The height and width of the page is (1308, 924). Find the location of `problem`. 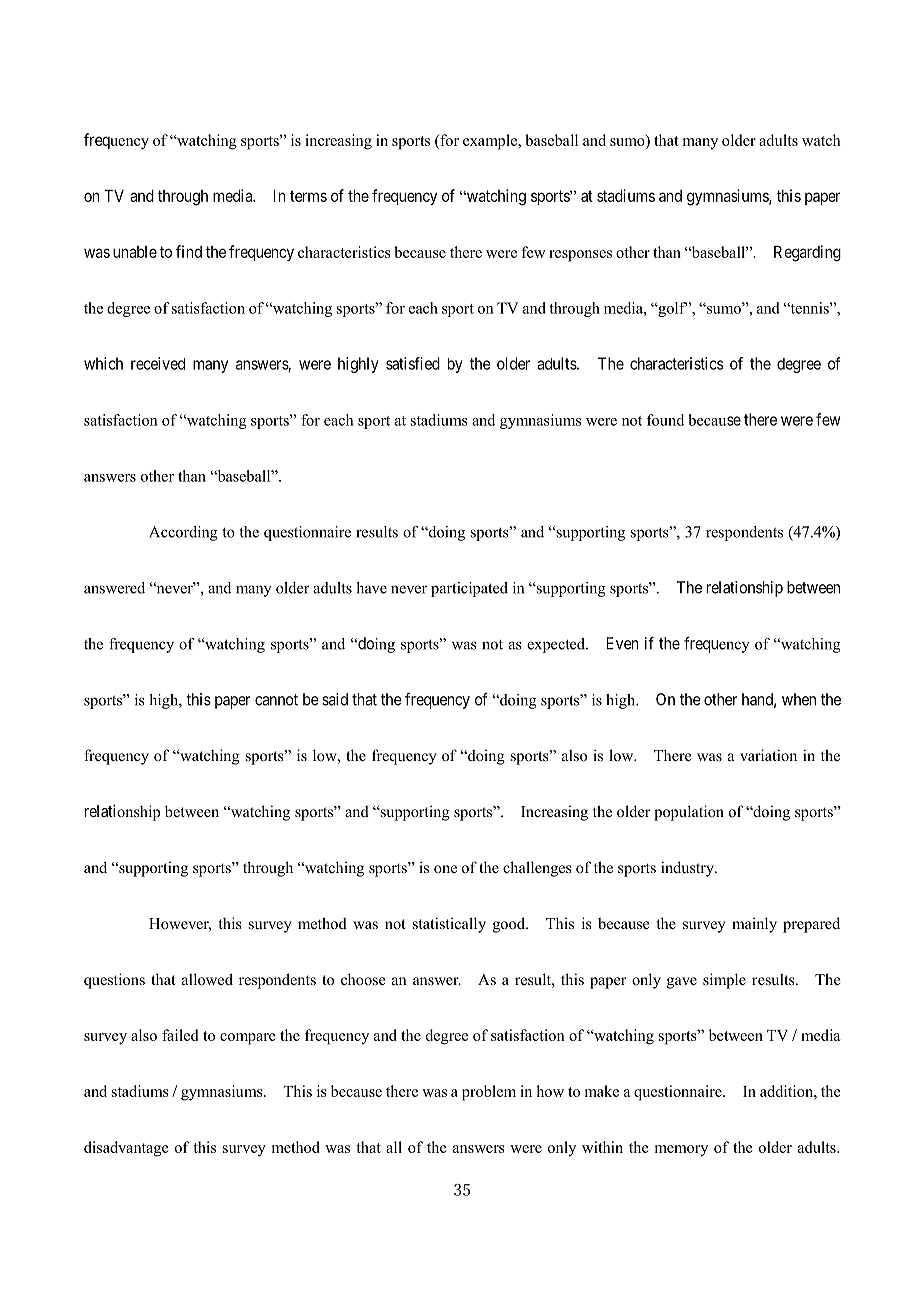

problem is located at coordinates (489, 1093).
